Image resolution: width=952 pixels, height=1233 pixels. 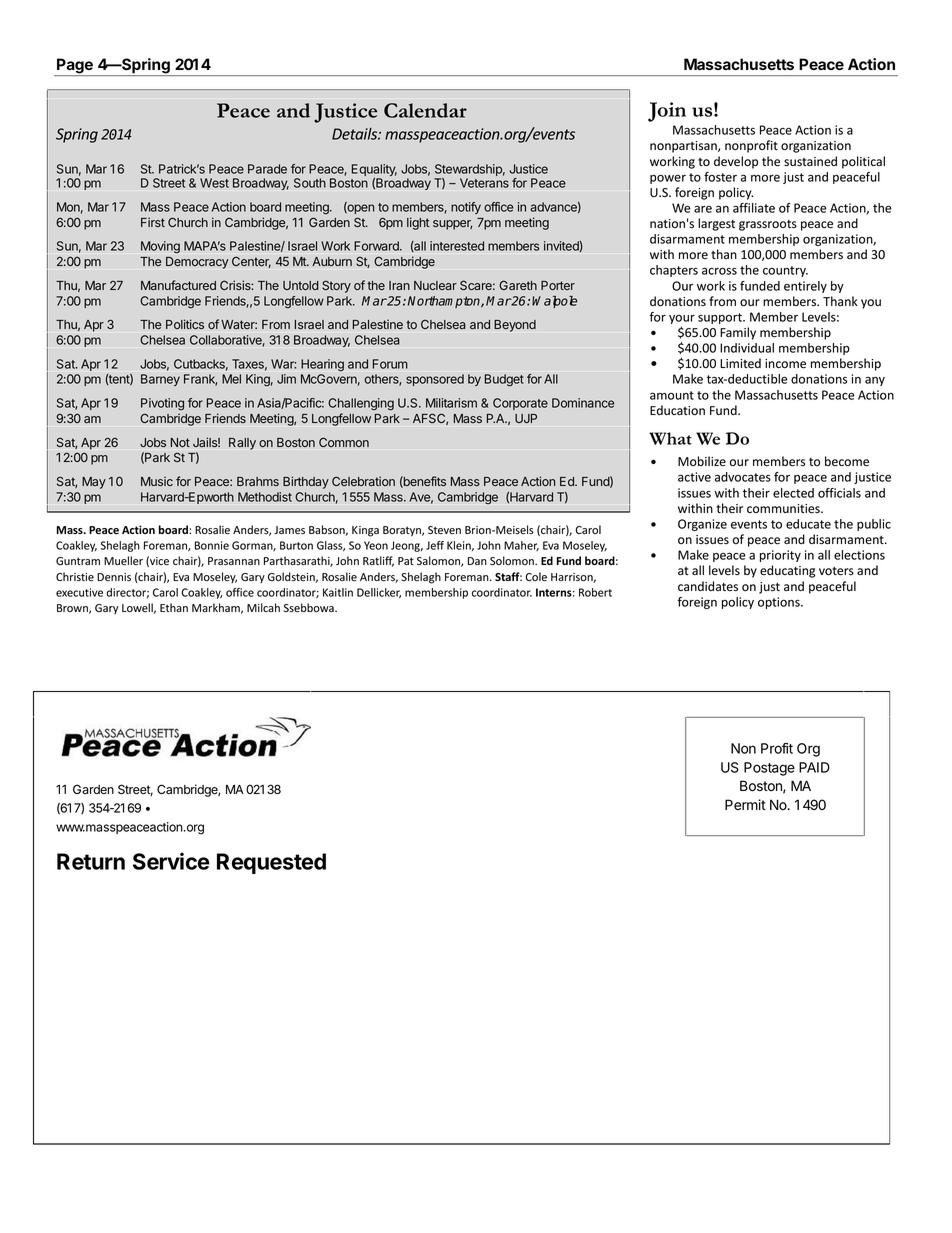 What do you see at coordinates (363, 481) in the document?
I see `Celebration` at bounding box center [363, 481].
